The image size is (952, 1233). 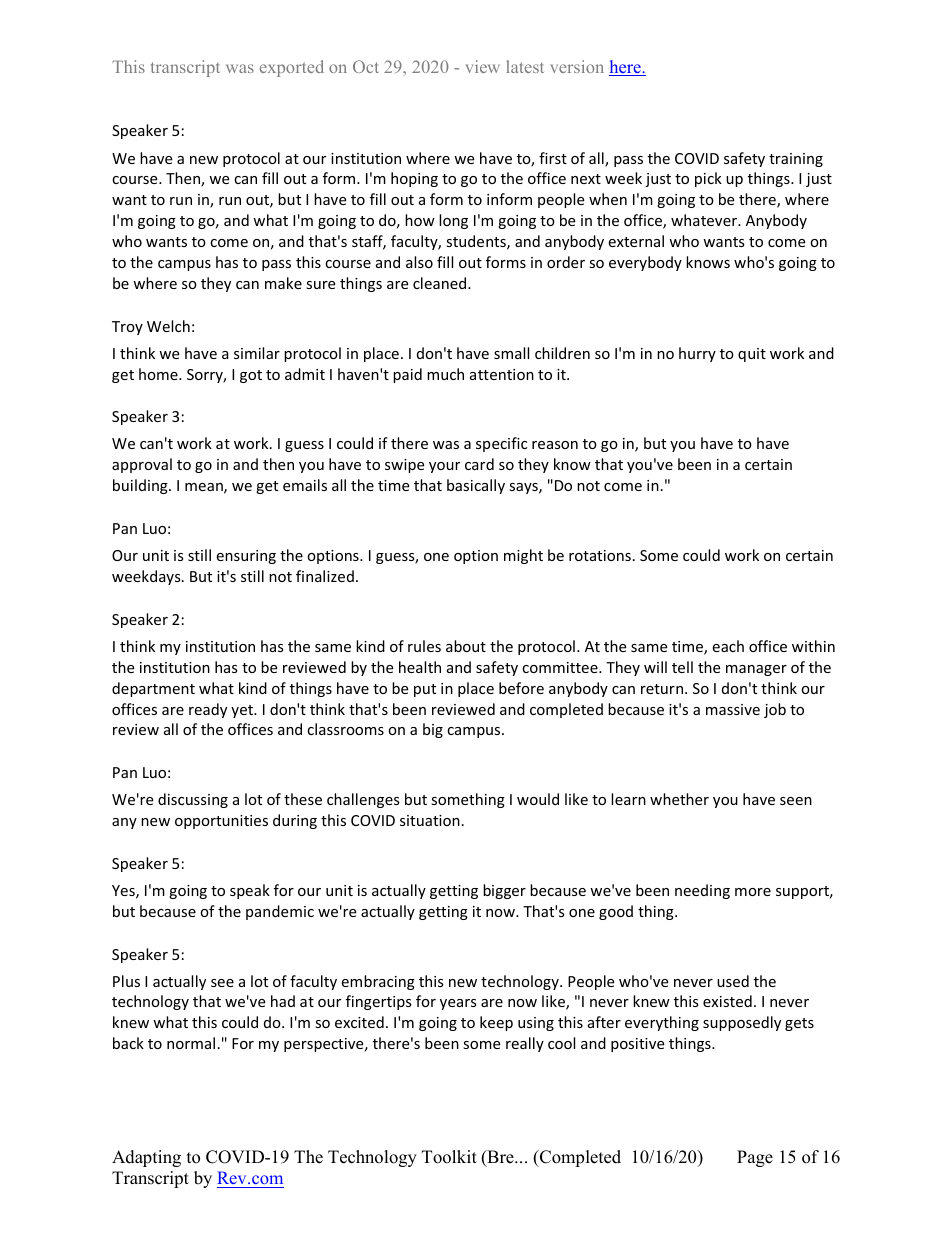 What do you see at coordinates (146, 1158) in the document?
I see `Adapting` at bounding box center [146, 1158].
